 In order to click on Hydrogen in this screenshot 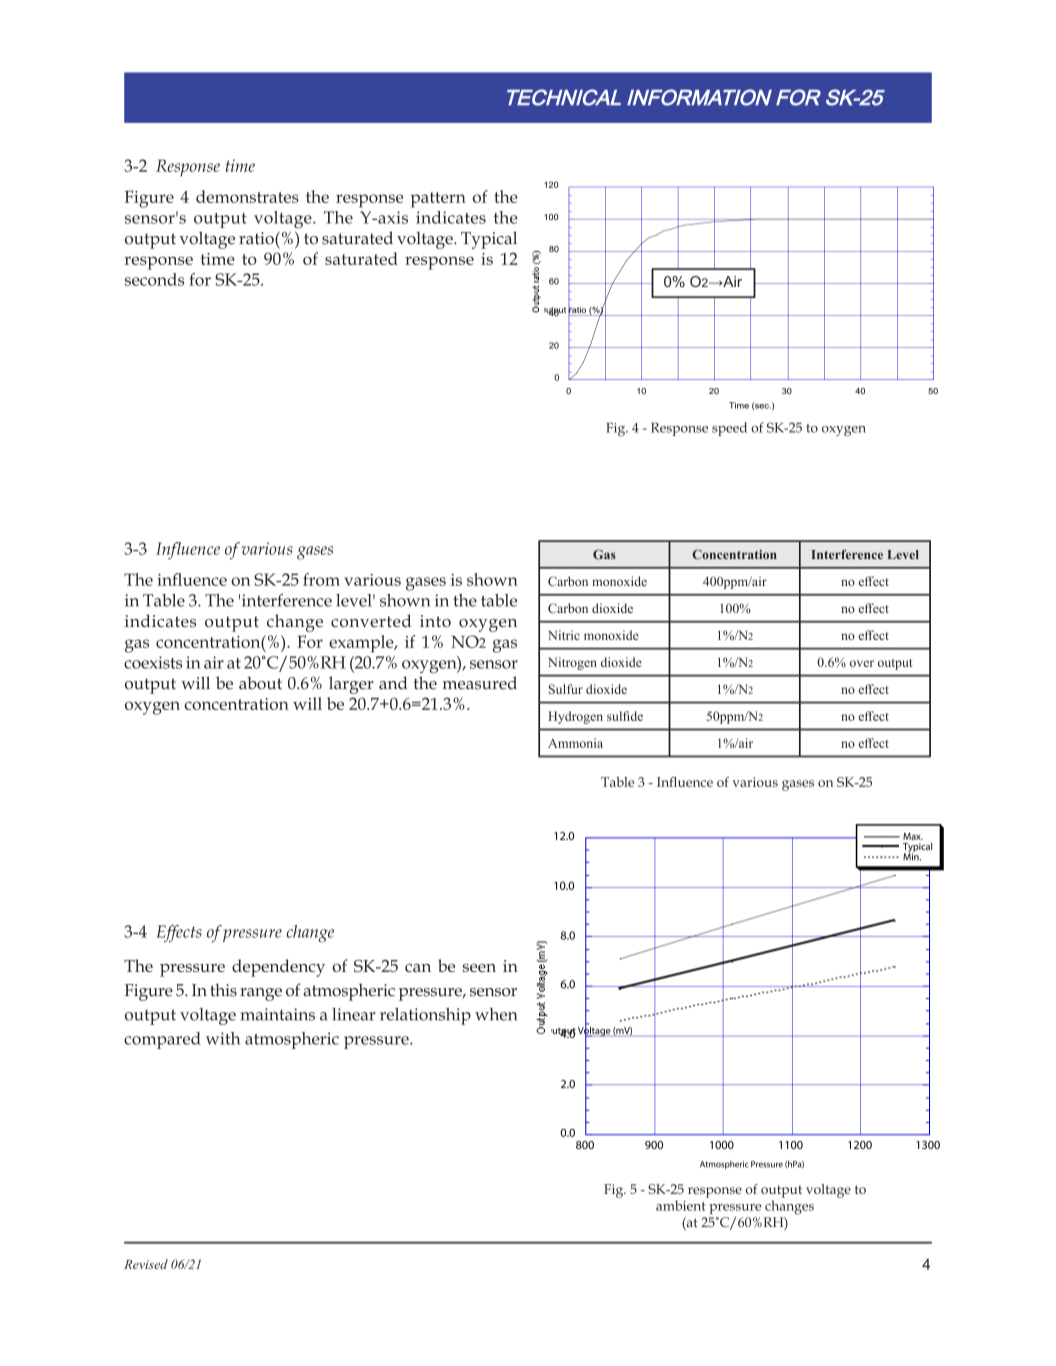, I will do `click(575, 717)`.
